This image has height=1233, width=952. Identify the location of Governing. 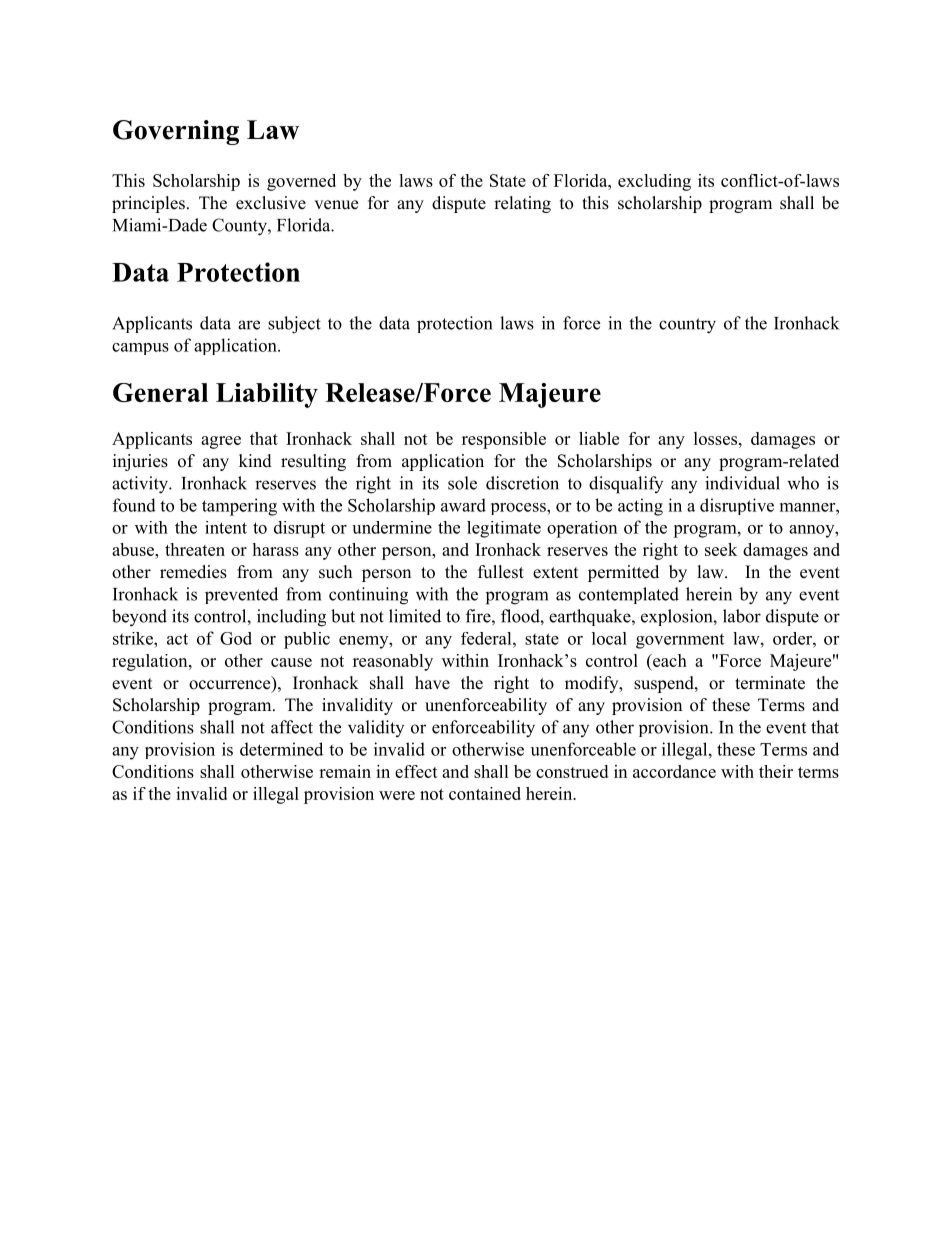
(176, 132).
